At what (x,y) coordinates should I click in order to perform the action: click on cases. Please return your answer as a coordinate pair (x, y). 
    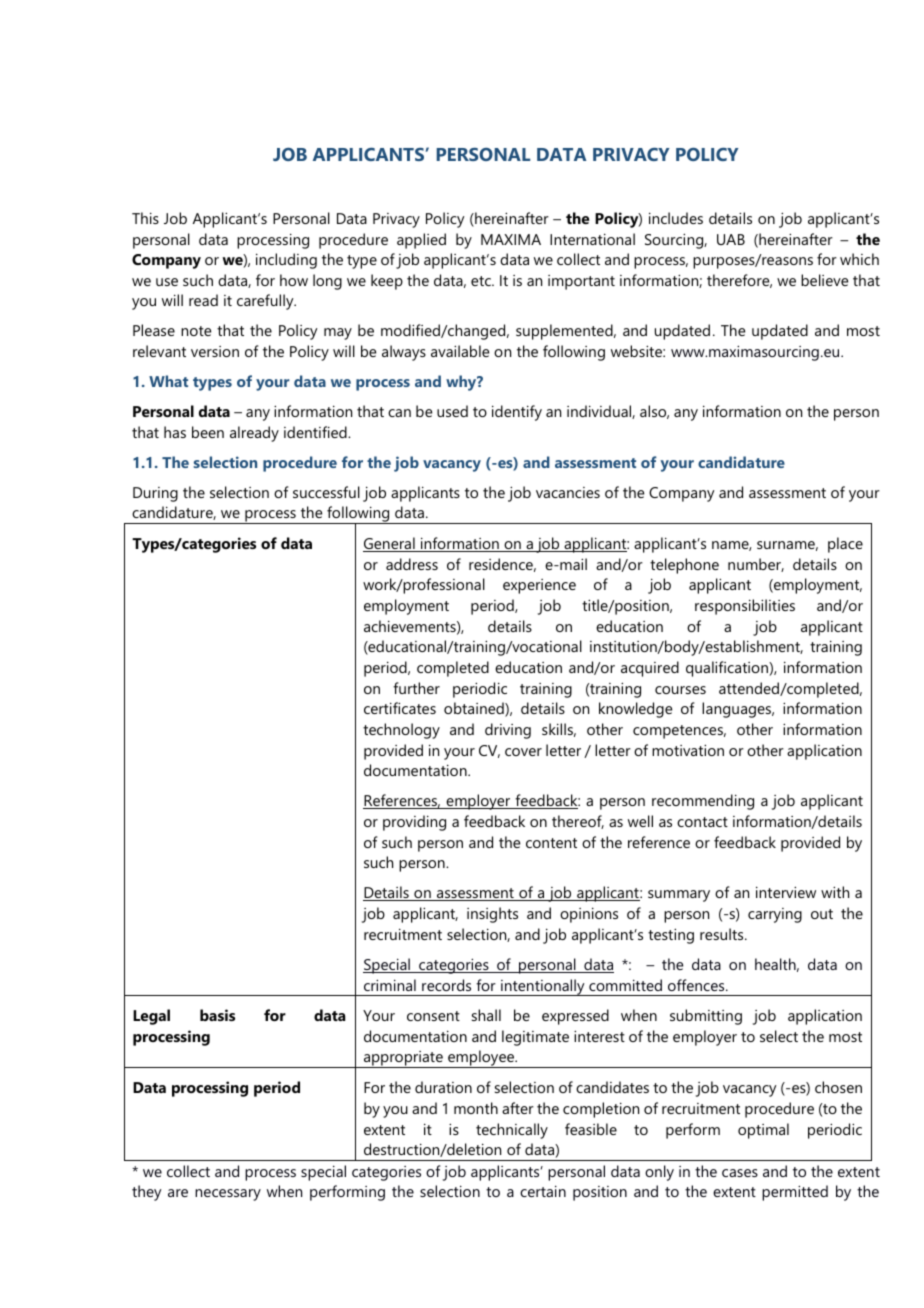
    Looking at the image, I should click on (740, 1173).
